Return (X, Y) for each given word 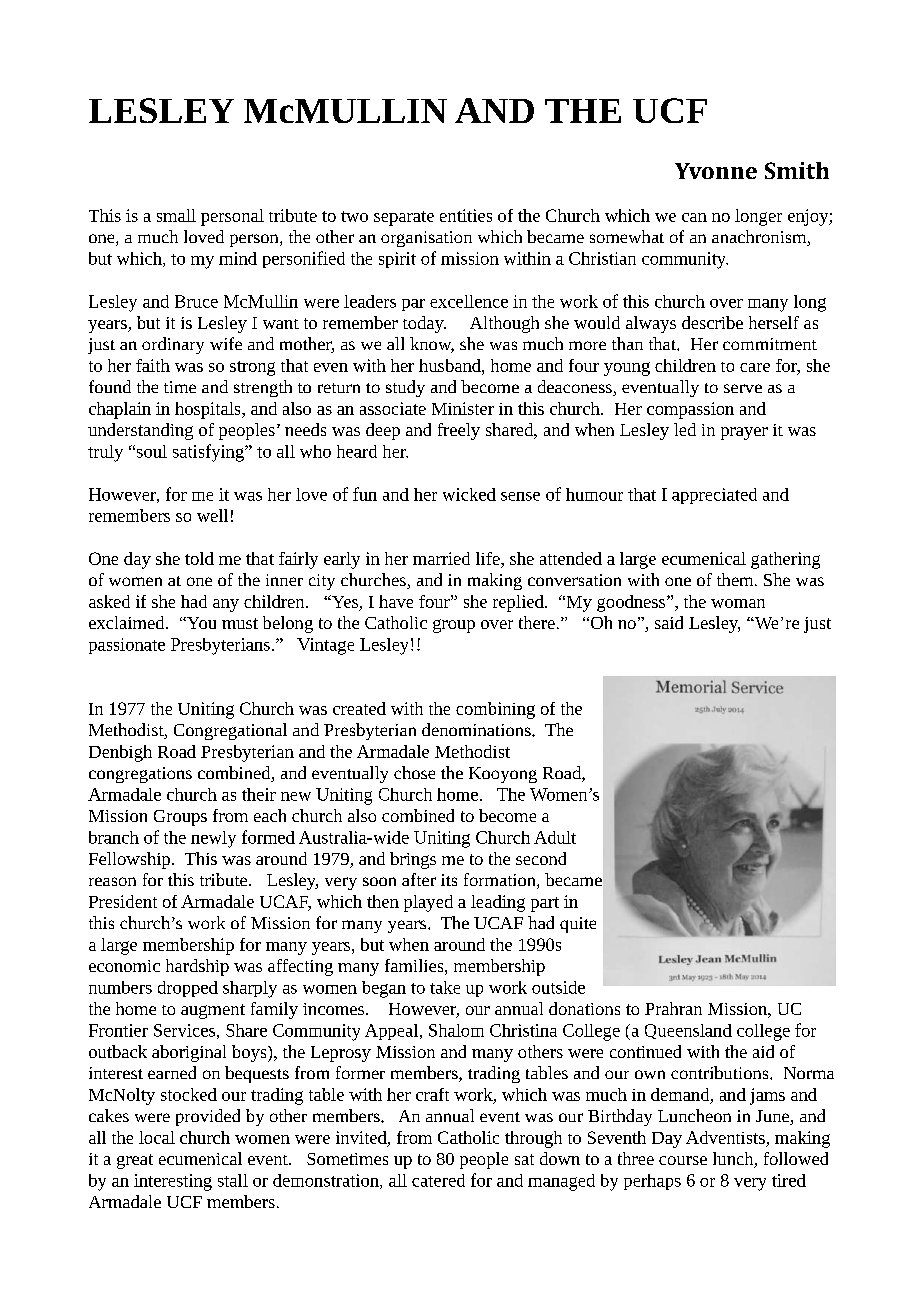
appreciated (714, 496)
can (694, 217)
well (212, 515)
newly (213, 839)
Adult (555, 837)
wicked (469, 494)
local (157, 1137)
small (176, 215)
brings (413, 860)
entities (466, 215)
